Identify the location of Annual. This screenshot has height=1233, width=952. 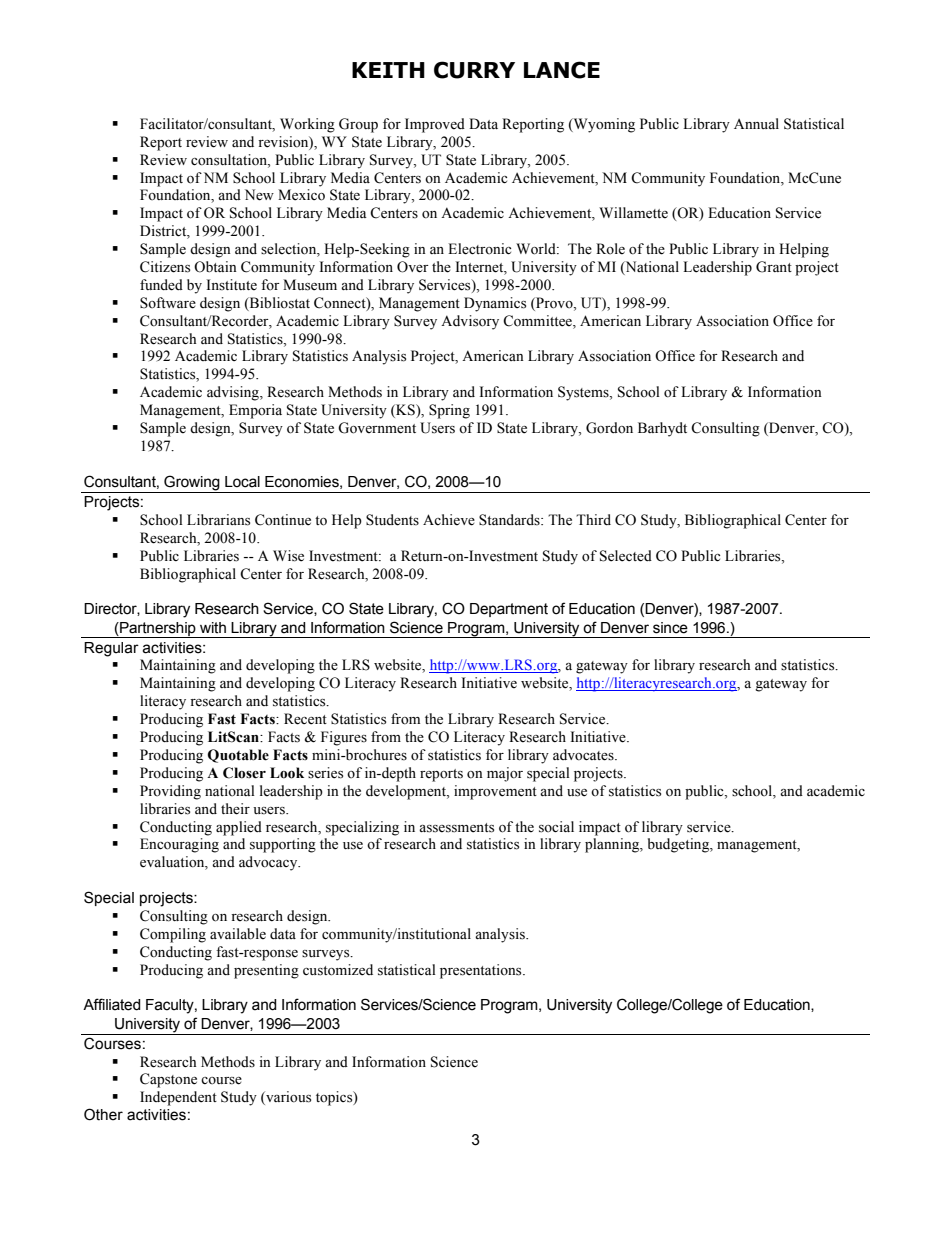
(756, 123).
